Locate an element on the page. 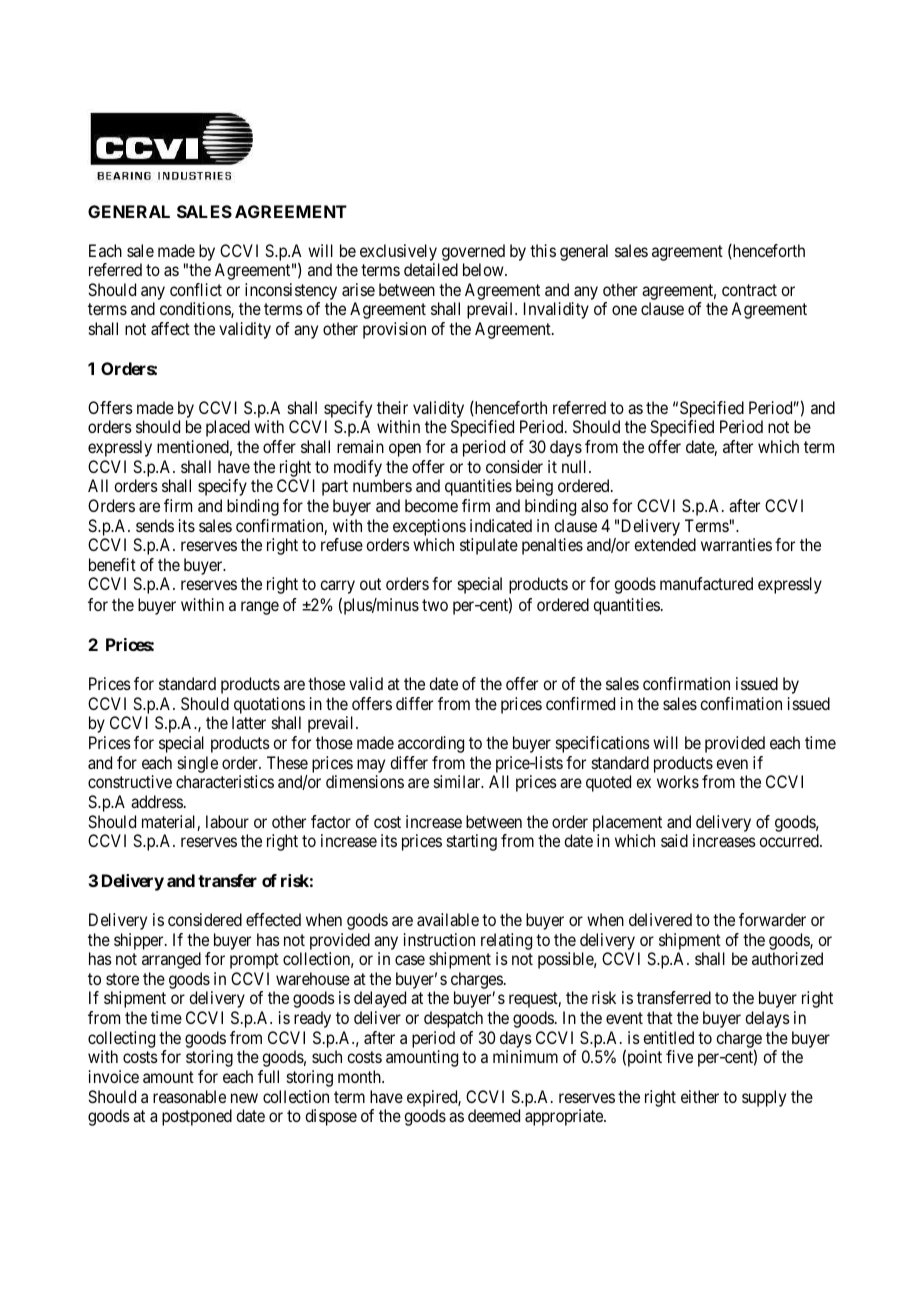 This image has width=924, height=1308. sends is located at coordinates (155, 525).
